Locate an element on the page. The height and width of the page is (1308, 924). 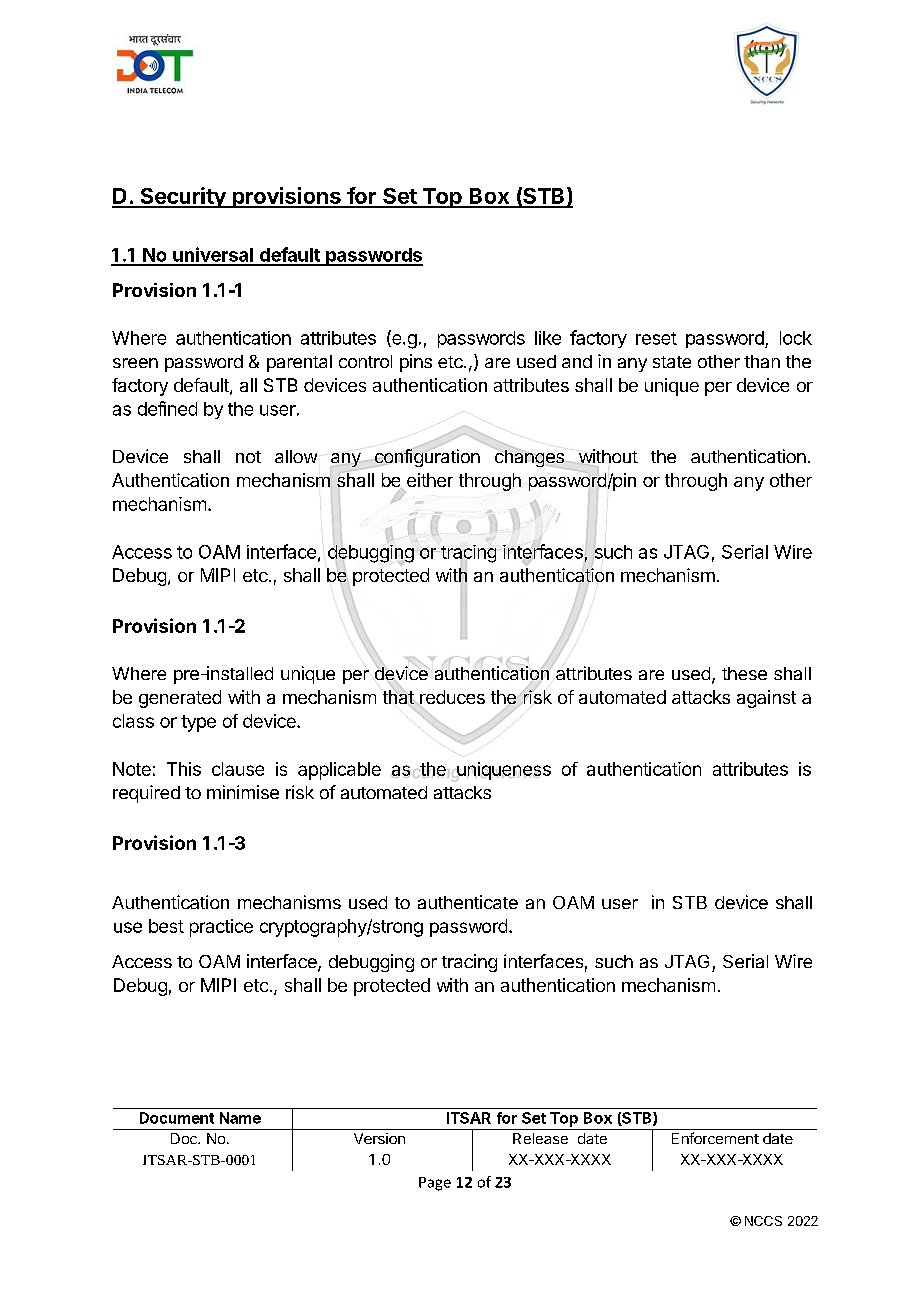
reset is located at coordinates (656, 338).
